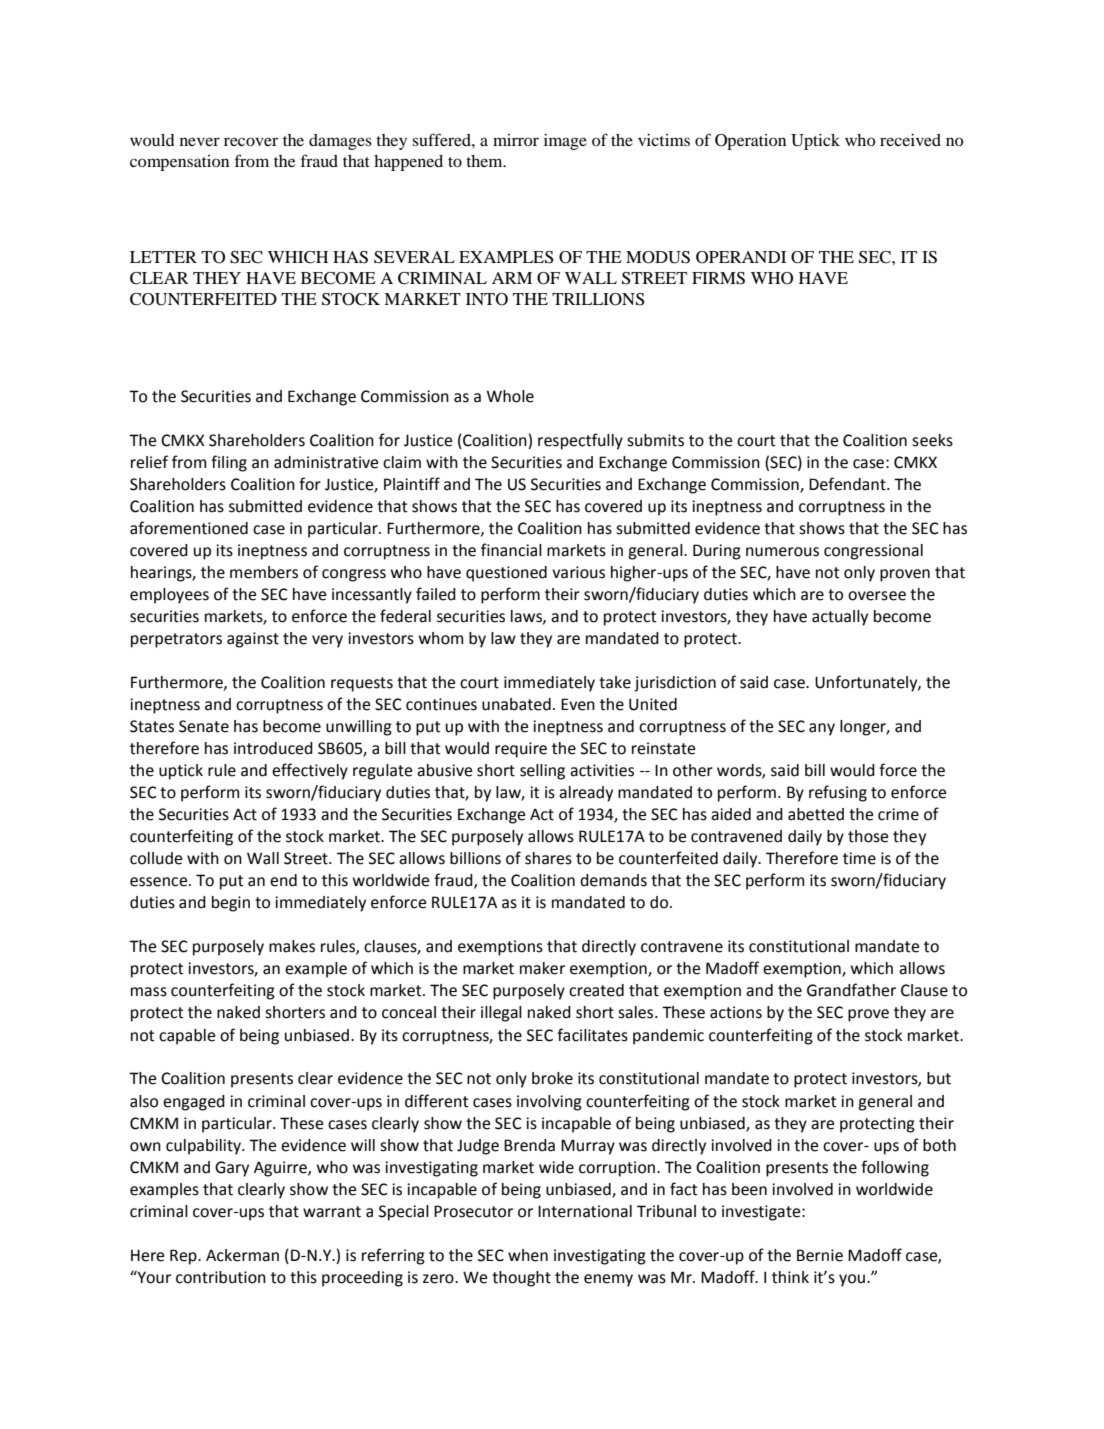  I want to click on time, so click(859, 858).
